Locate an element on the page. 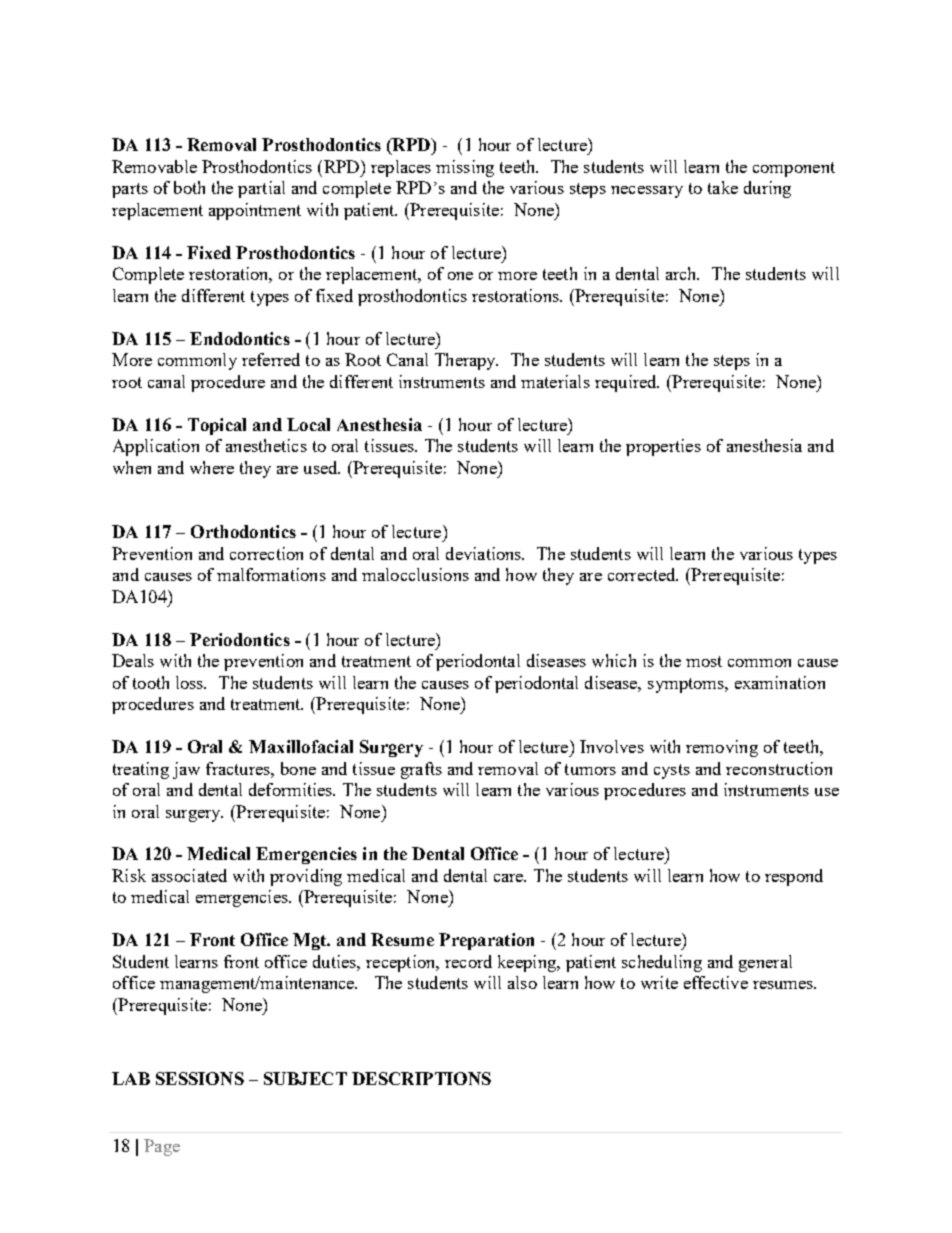 This page has height=1233, width=952. Therapy is located at coordinates (466, 361).
